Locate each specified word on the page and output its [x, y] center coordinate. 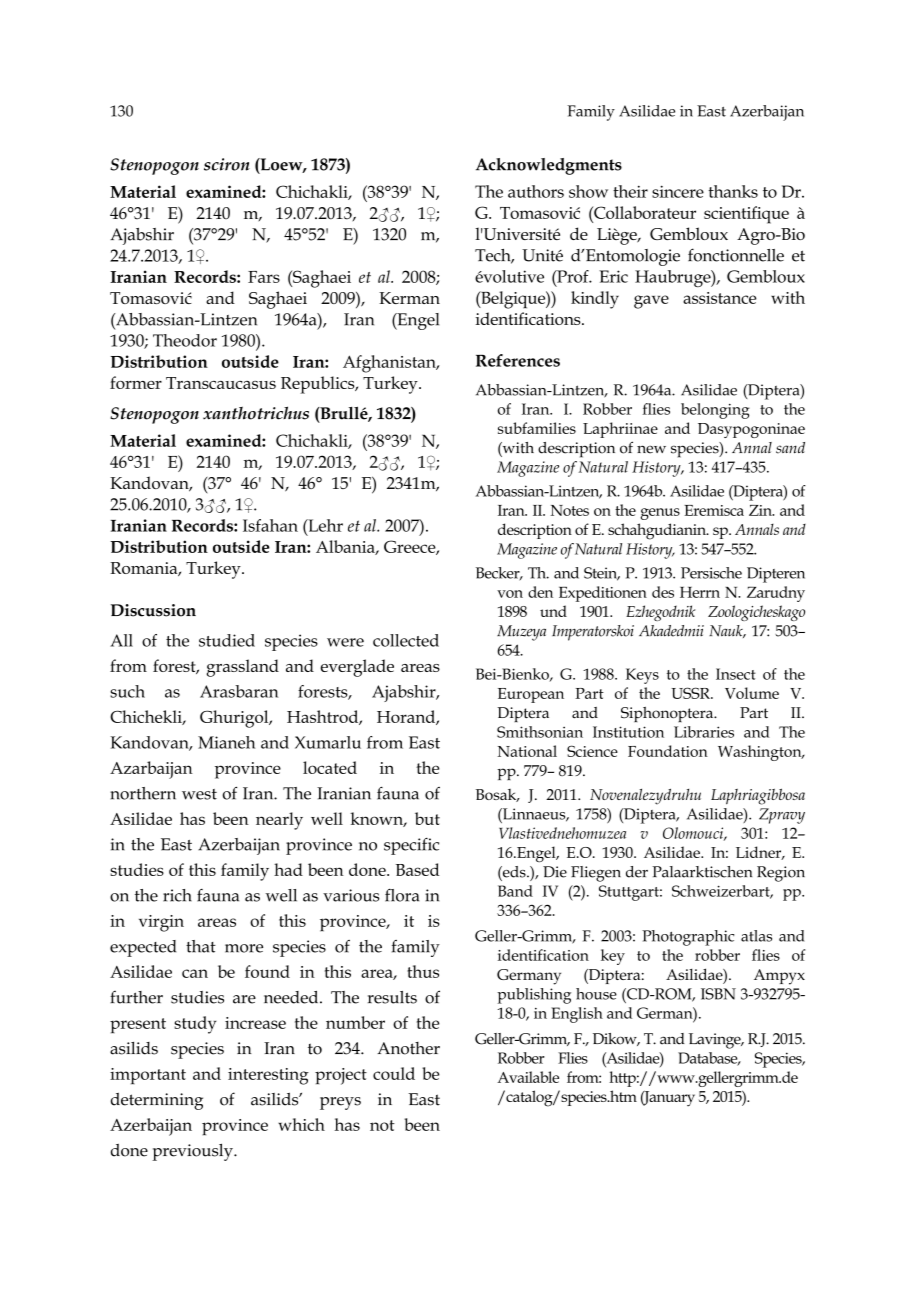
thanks [733, 191]
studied [227, 640]
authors [536, 191]
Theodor [185, 340]
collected [406, 640]
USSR [691, 693]
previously [193, 1152]
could [394, 1073]
